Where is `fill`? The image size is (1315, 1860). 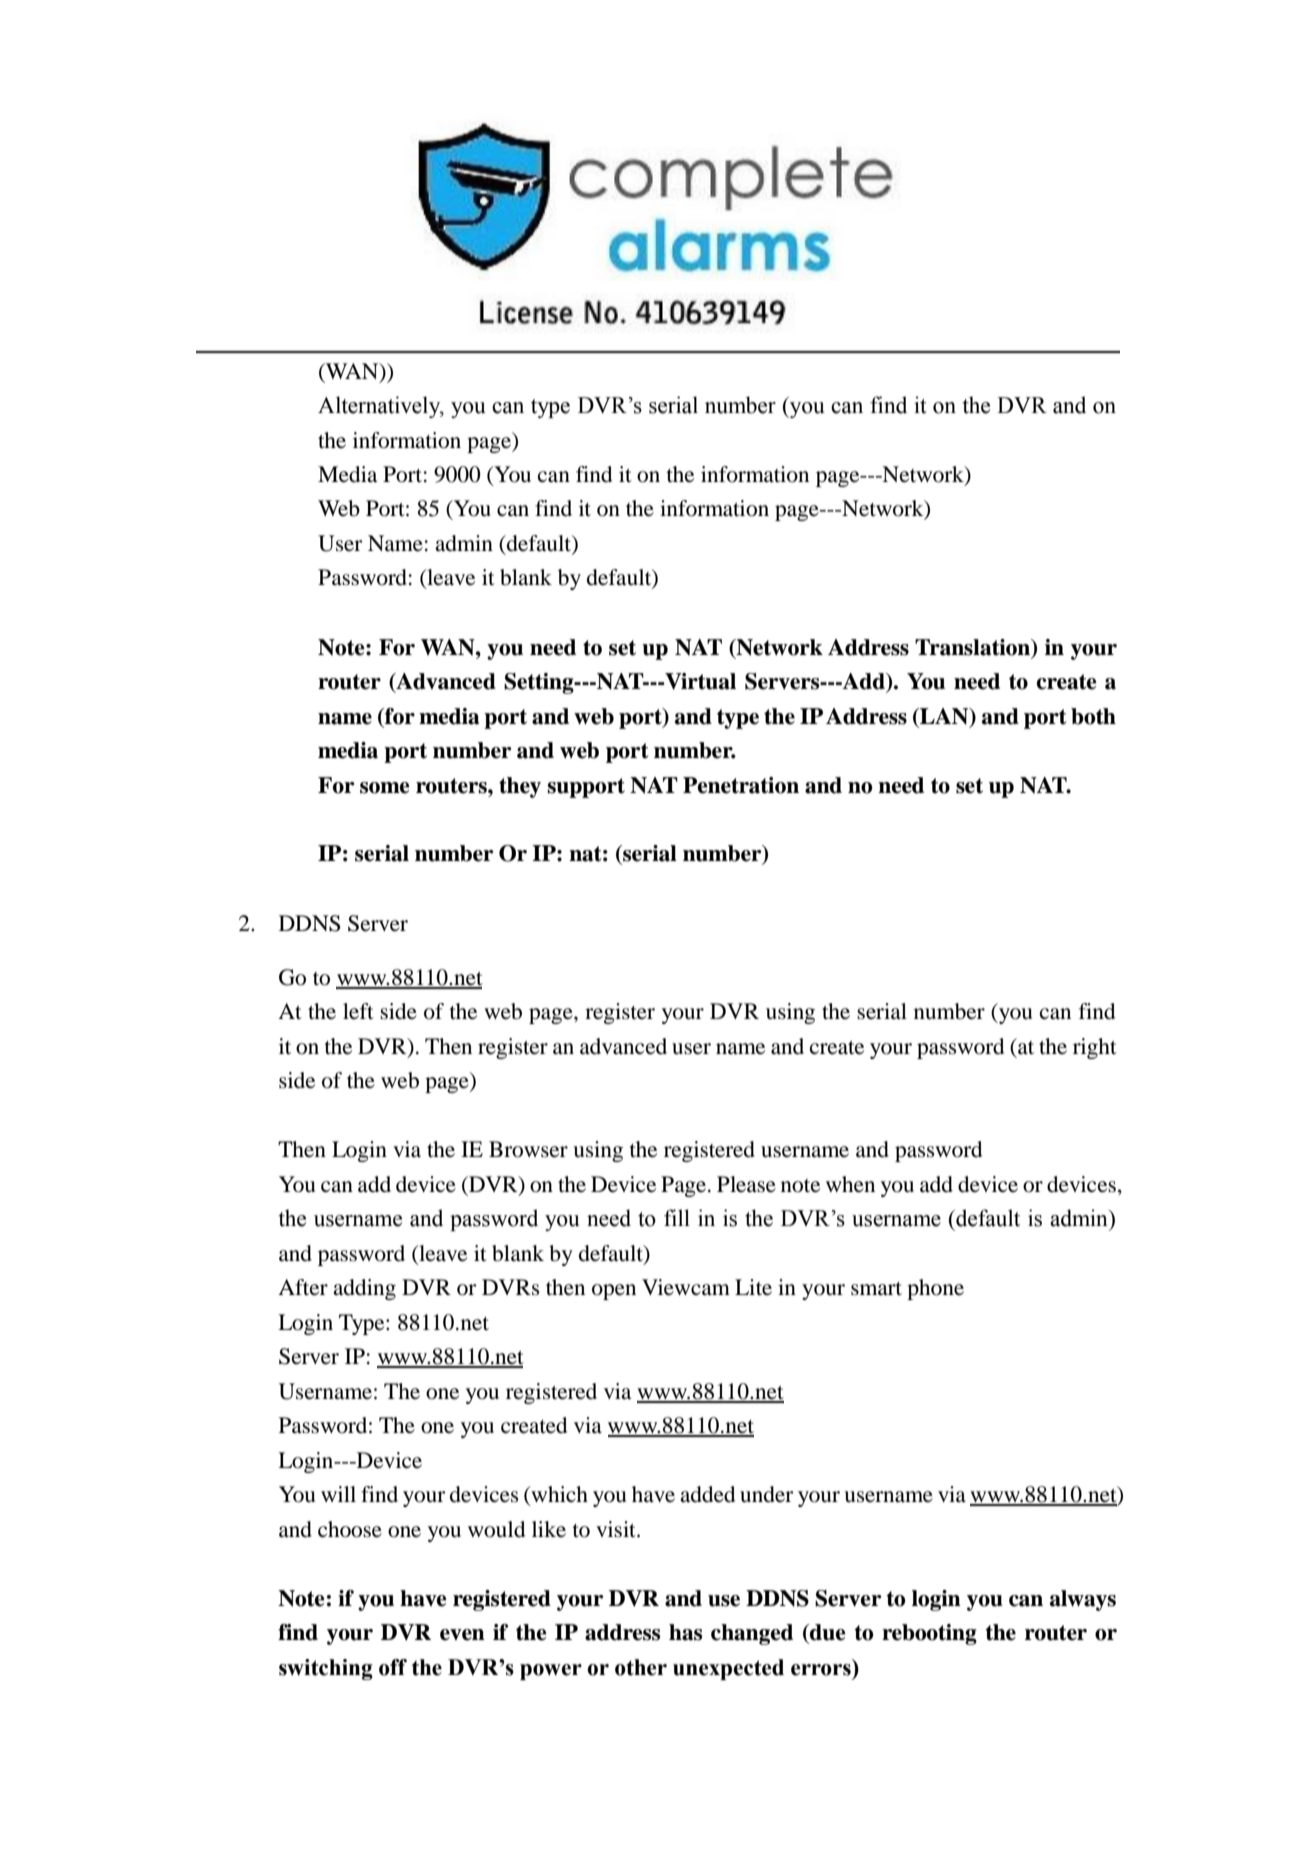 fill is located at coordinates (677, 1217).
